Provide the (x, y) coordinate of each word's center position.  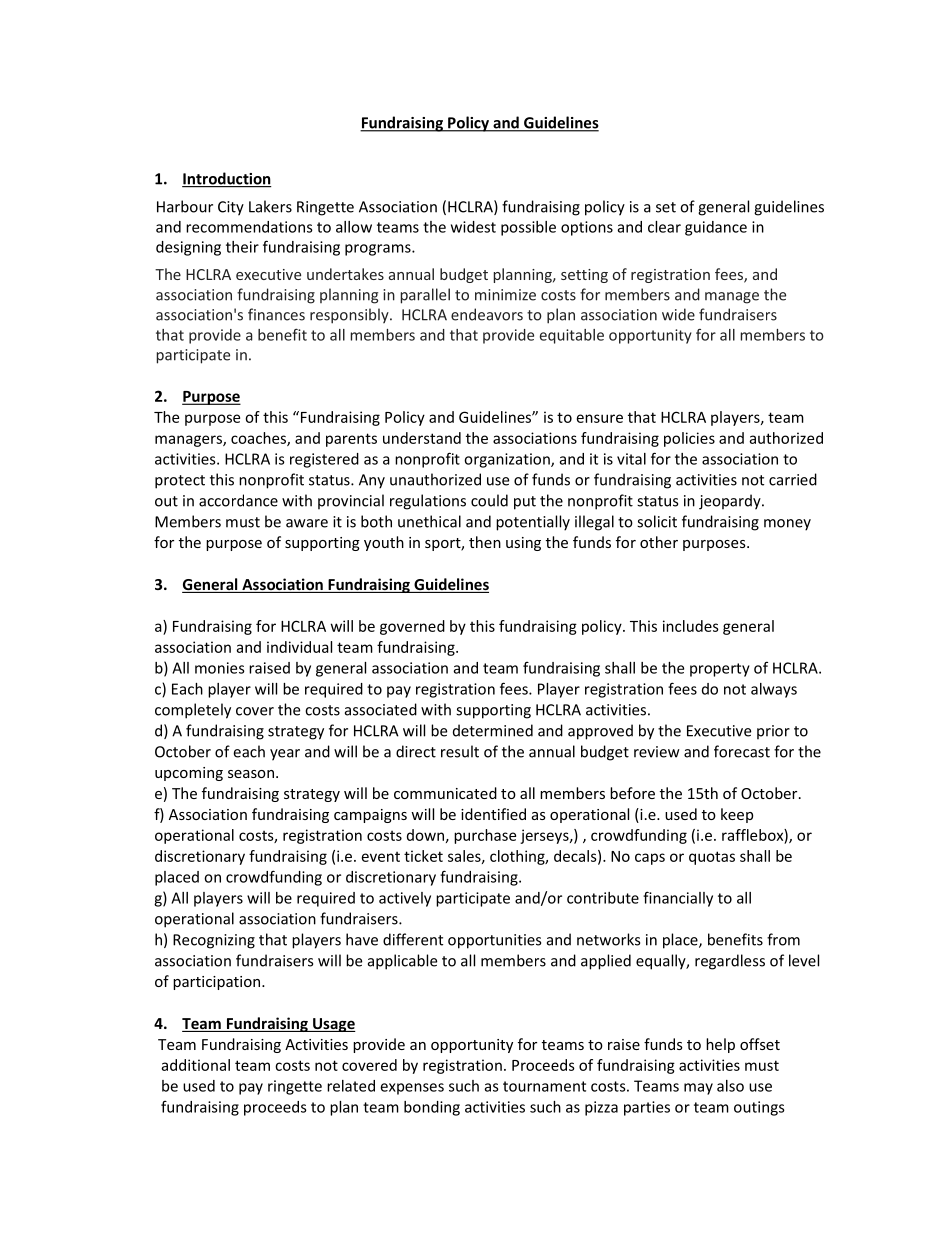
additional (195, 1065)
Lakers (270, 206)
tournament (544, 1086)
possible (528, 228)
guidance (716, 228)
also (730, 1086)
